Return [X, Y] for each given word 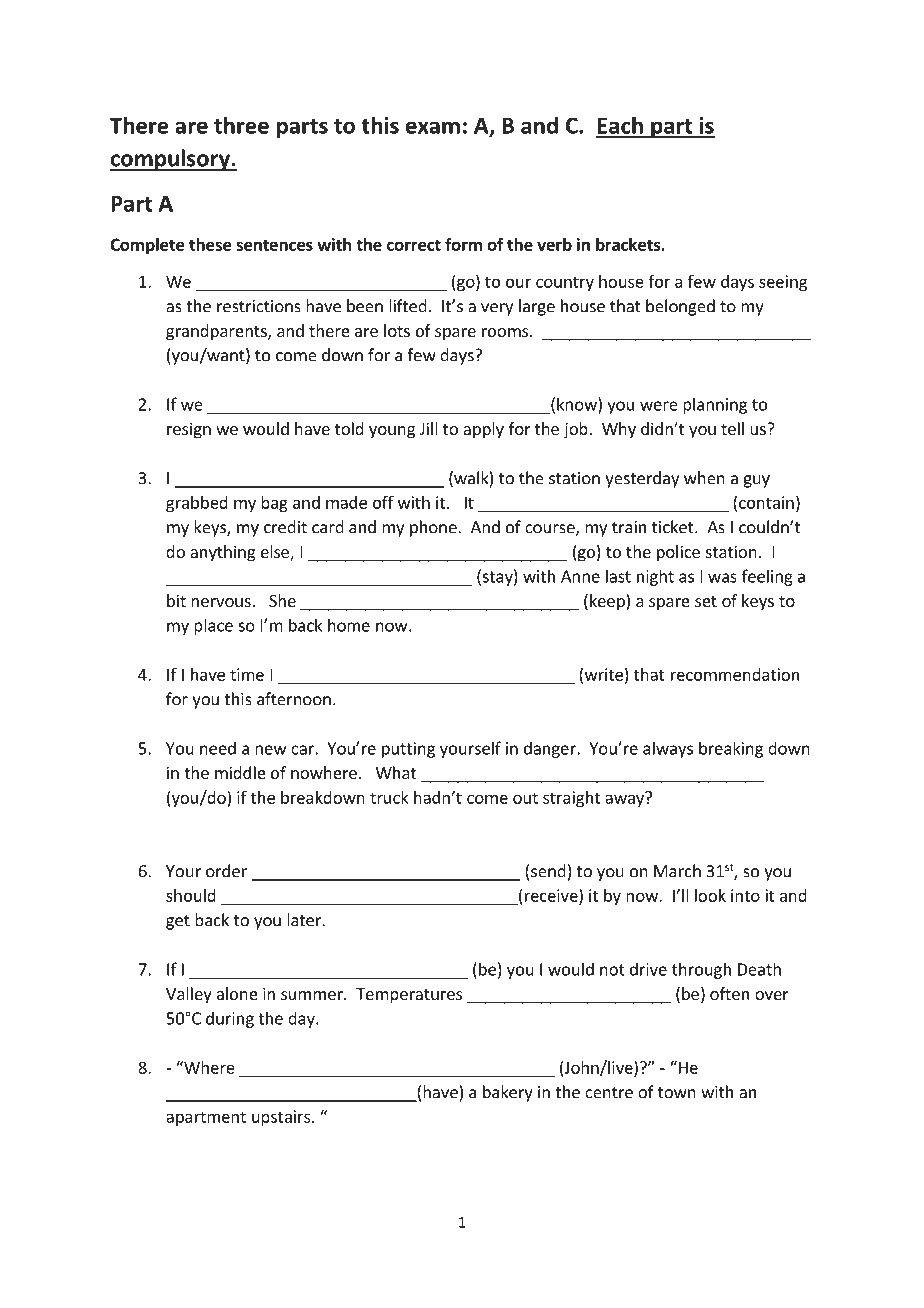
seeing [783, 283]
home [349, 625]
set [706, 601]
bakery [508, 1093]
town [677, 1093]
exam [433, 127]
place [213, 626]
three [241, 125]
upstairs [281, 1118]
